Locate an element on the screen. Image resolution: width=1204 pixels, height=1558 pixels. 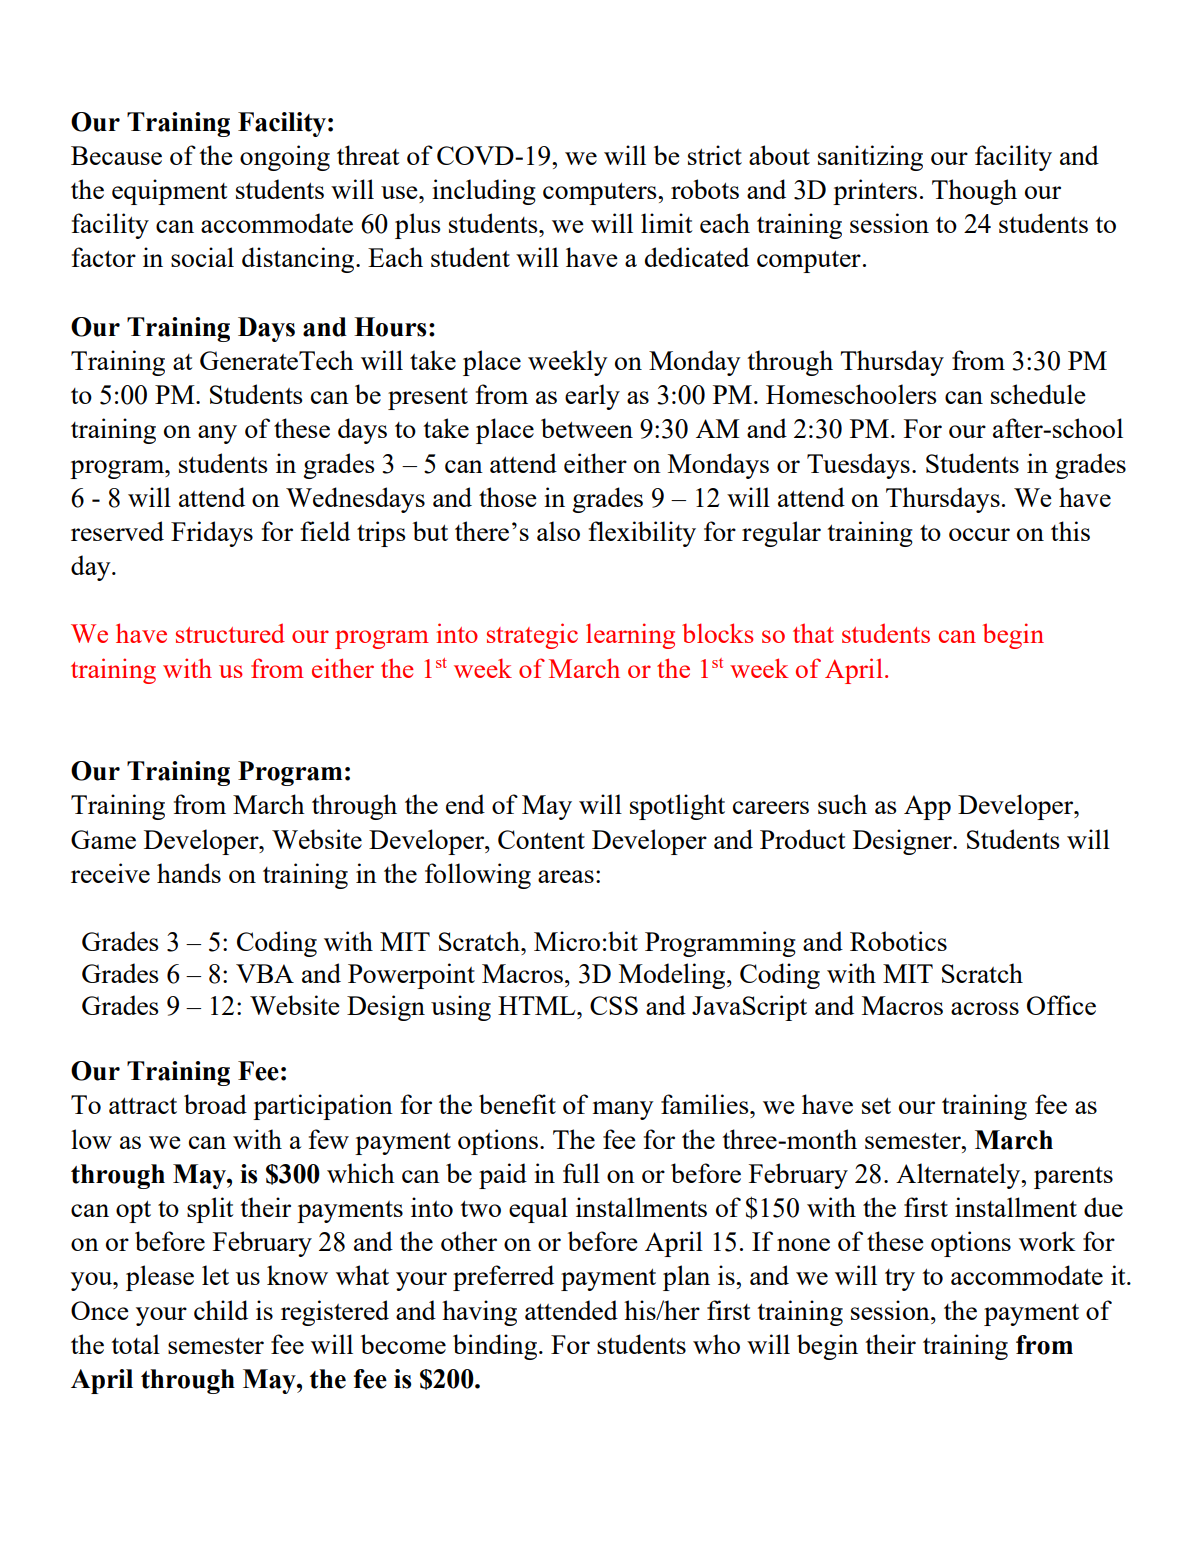
child is located at coordinates (221, 1310).
